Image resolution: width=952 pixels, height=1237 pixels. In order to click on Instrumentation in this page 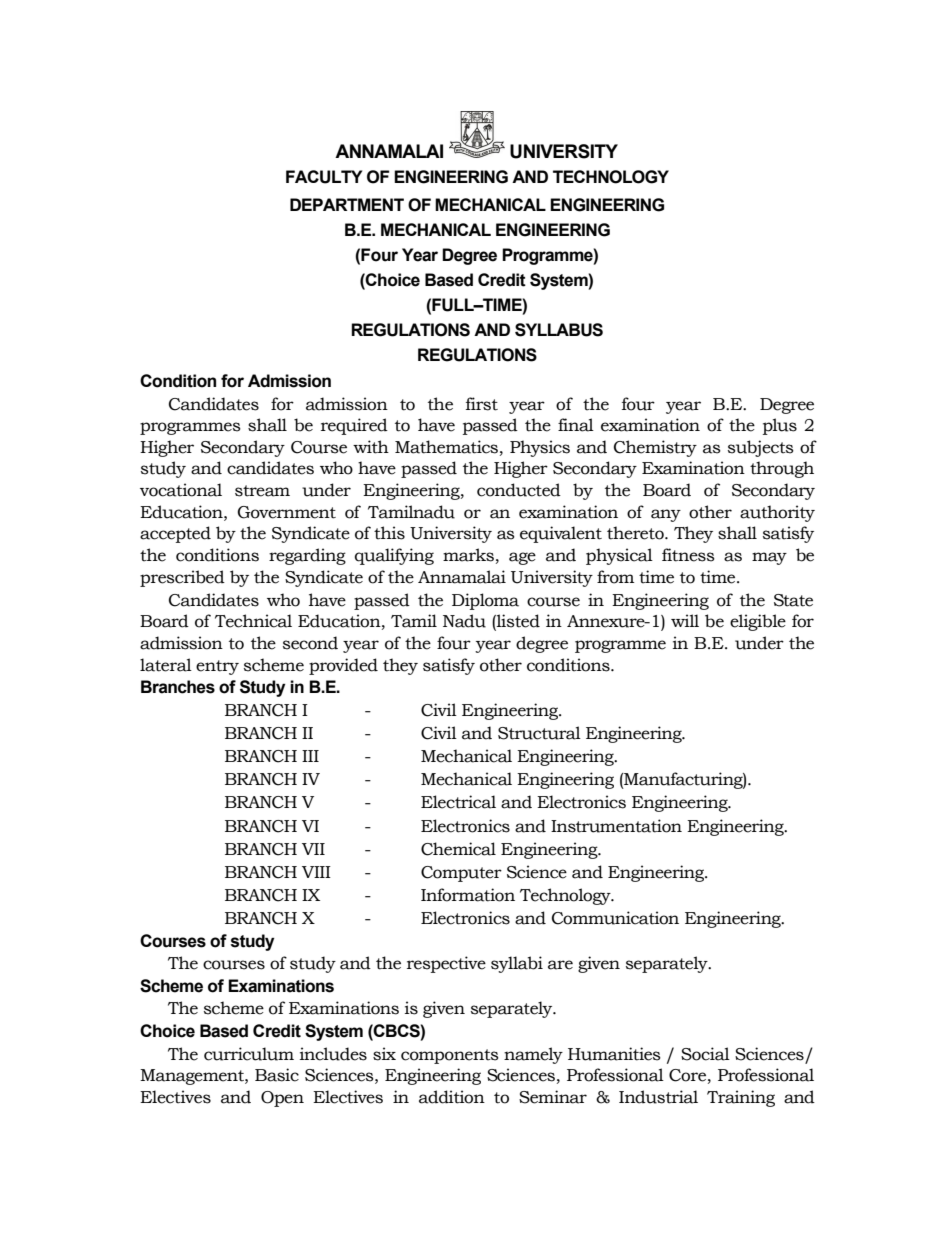, I will do `click(616, 826)`.
